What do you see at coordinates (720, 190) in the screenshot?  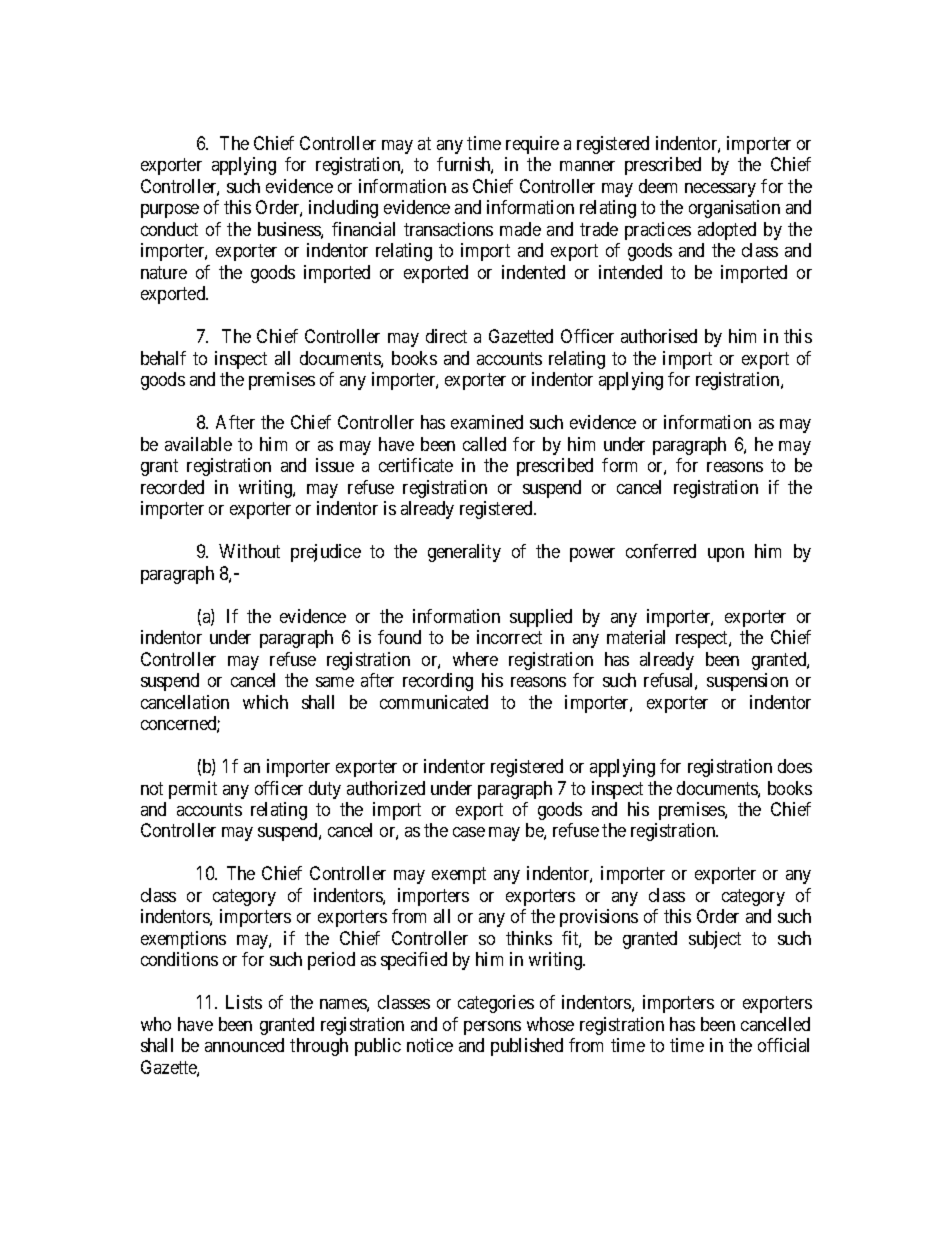 I see `necessary` at bounding box center [720, 190].
